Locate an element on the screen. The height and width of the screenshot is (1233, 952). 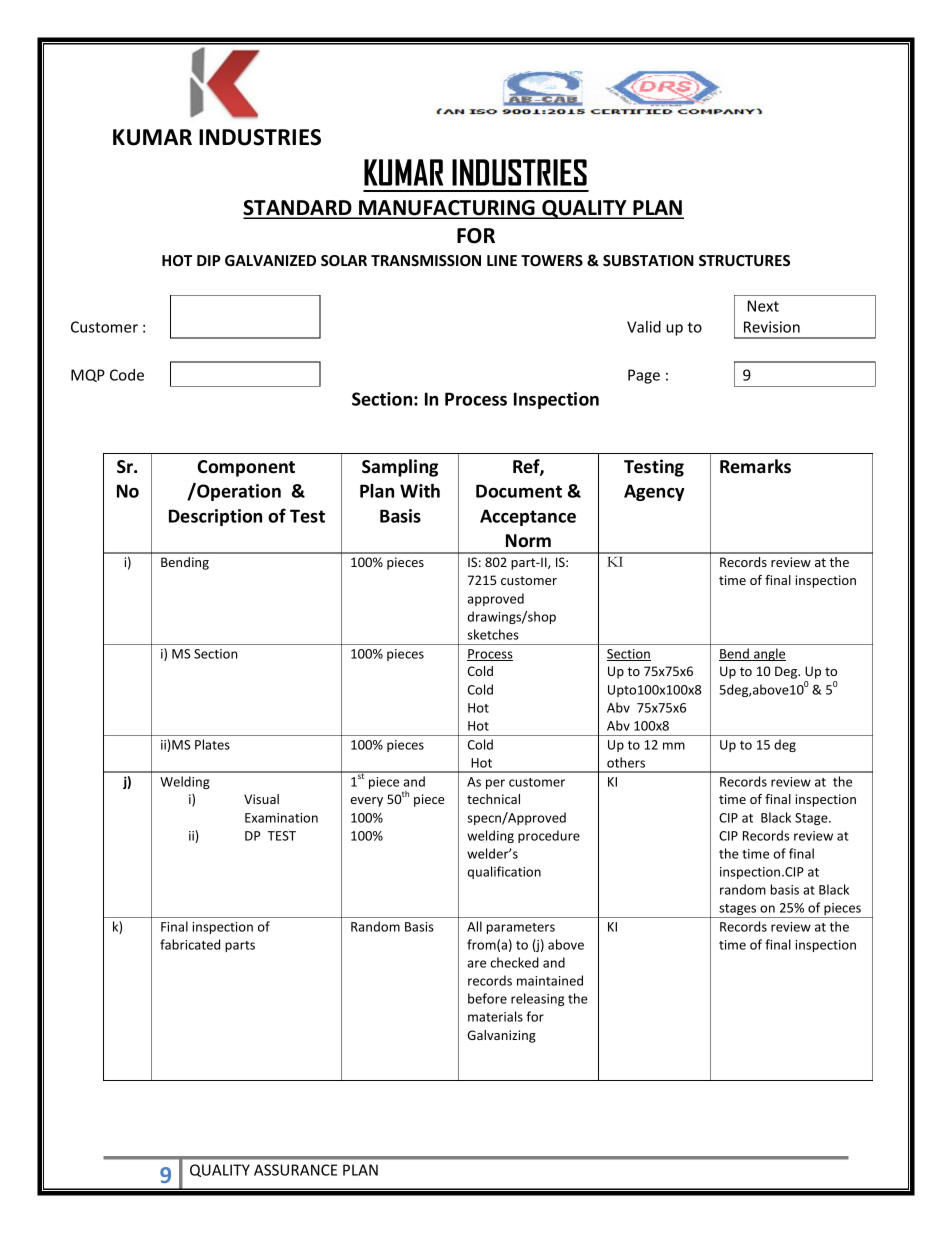
Norm is located at coordinates (528, 541).
